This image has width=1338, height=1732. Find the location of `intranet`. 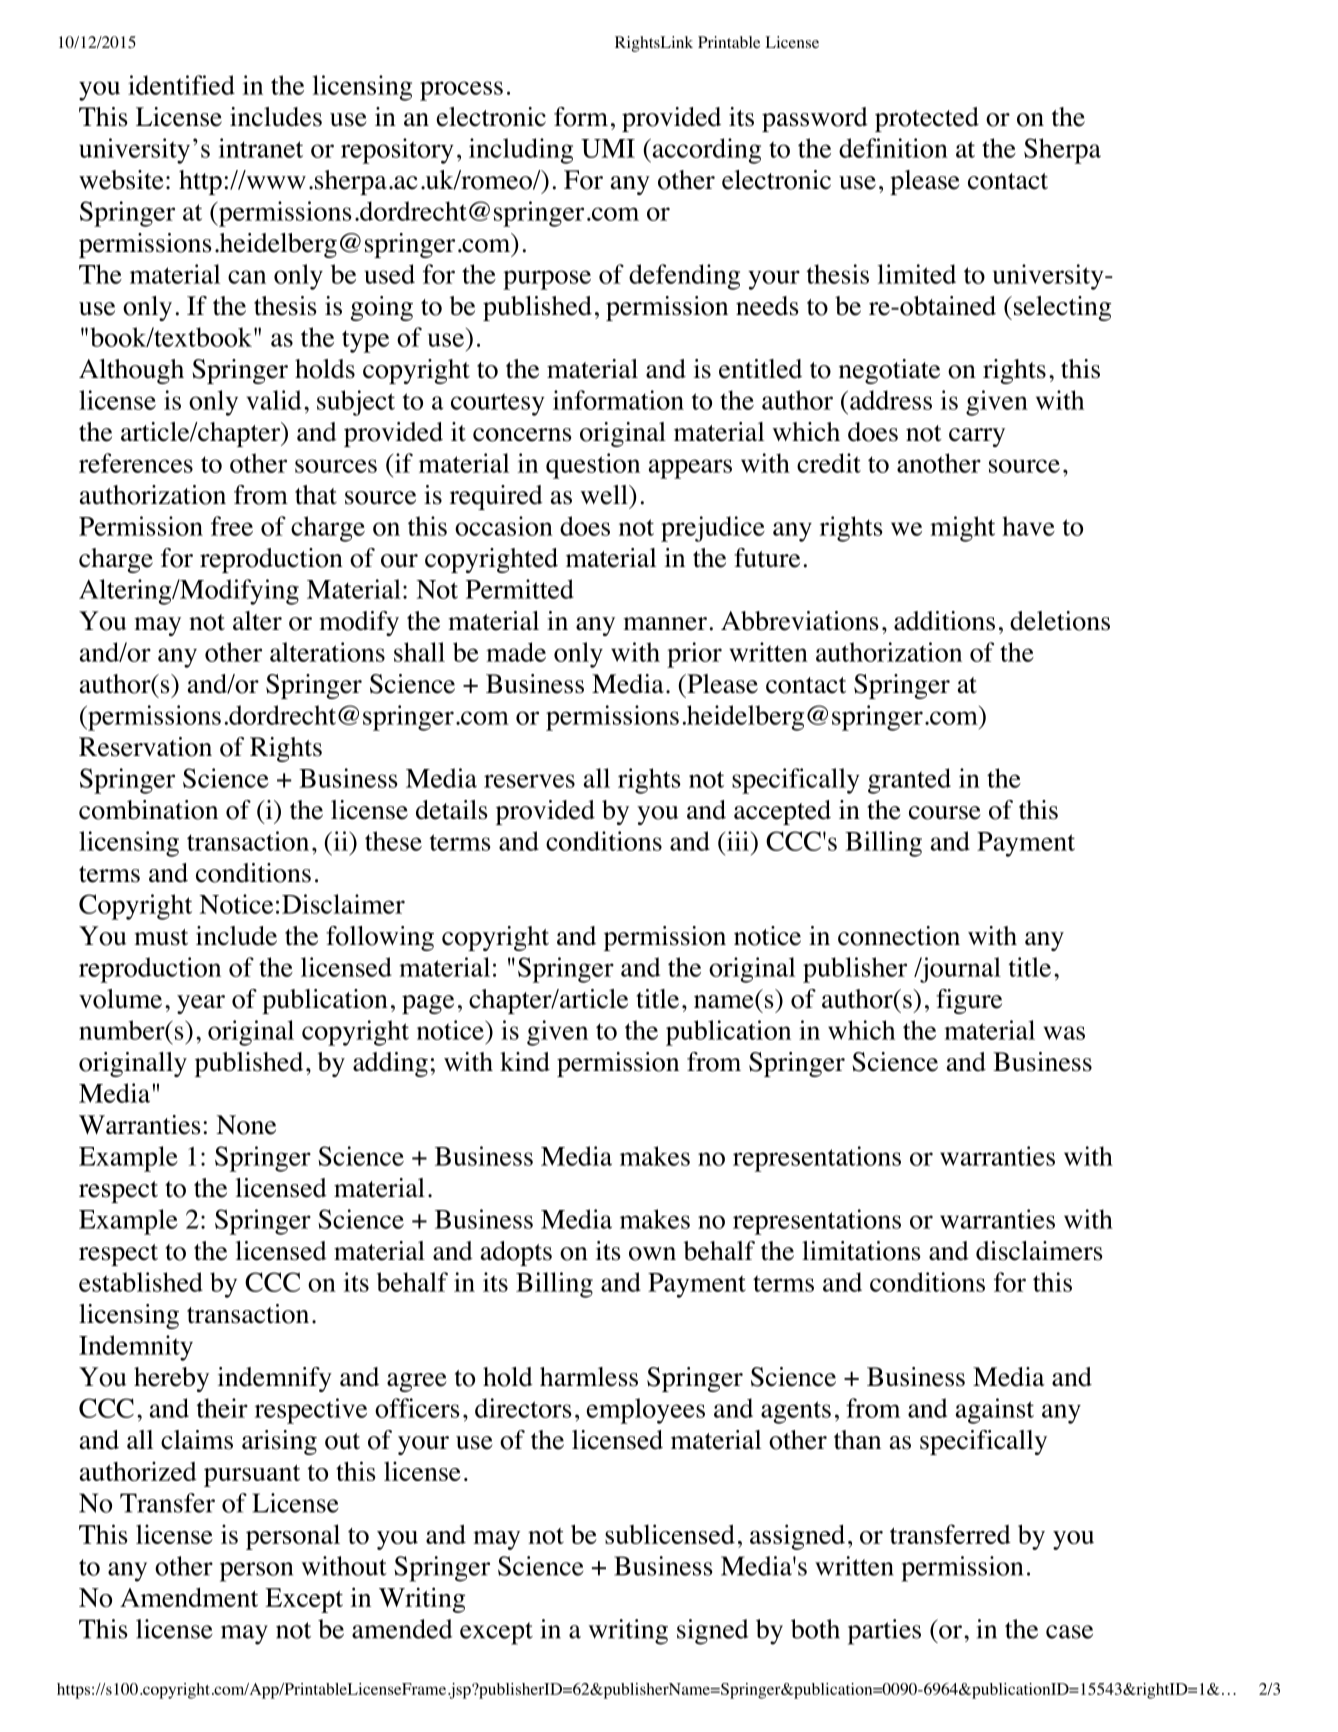

intranet is located at coordinates (261, 148).
